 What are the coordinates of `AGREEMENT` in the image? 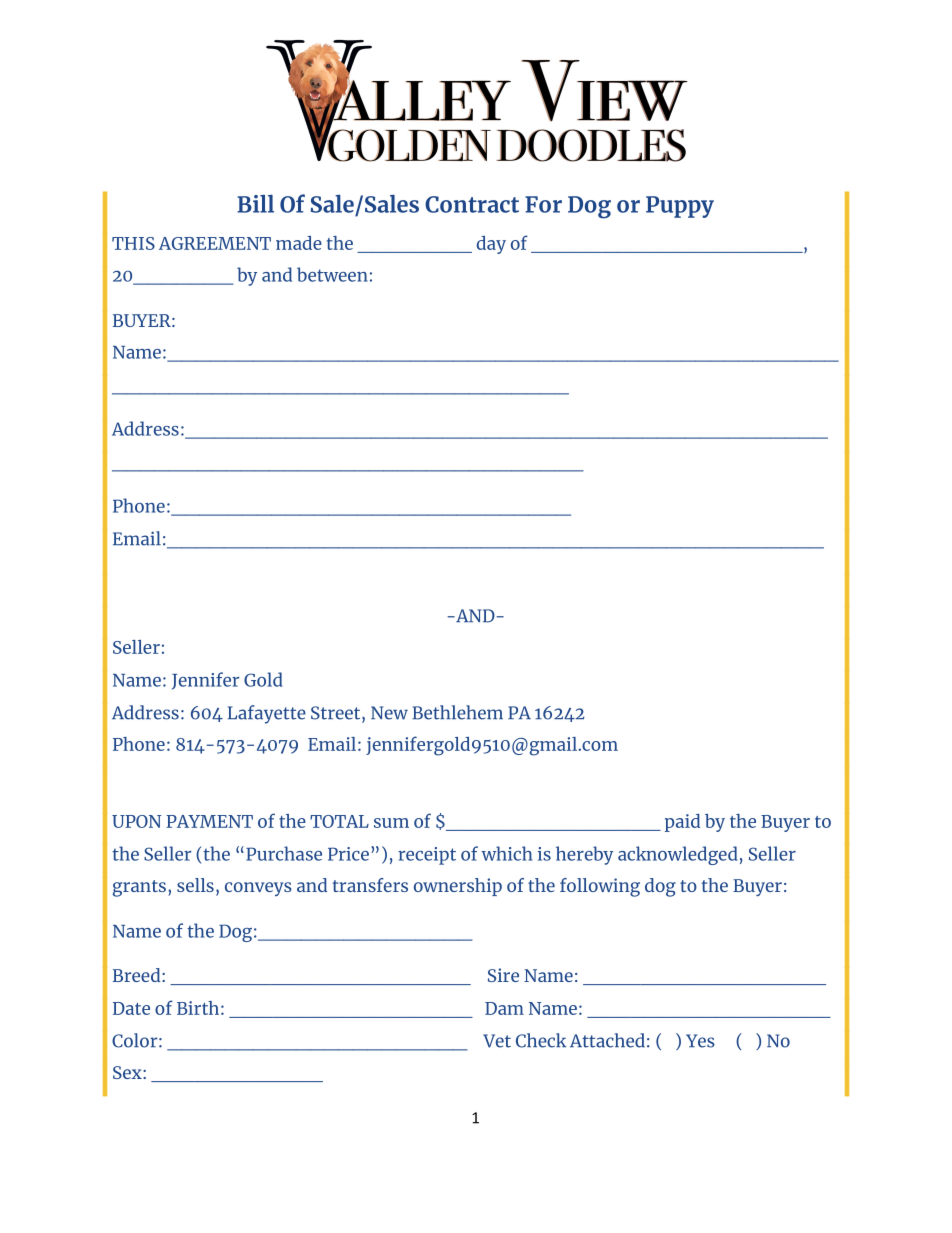 It's located at (215, 243).
